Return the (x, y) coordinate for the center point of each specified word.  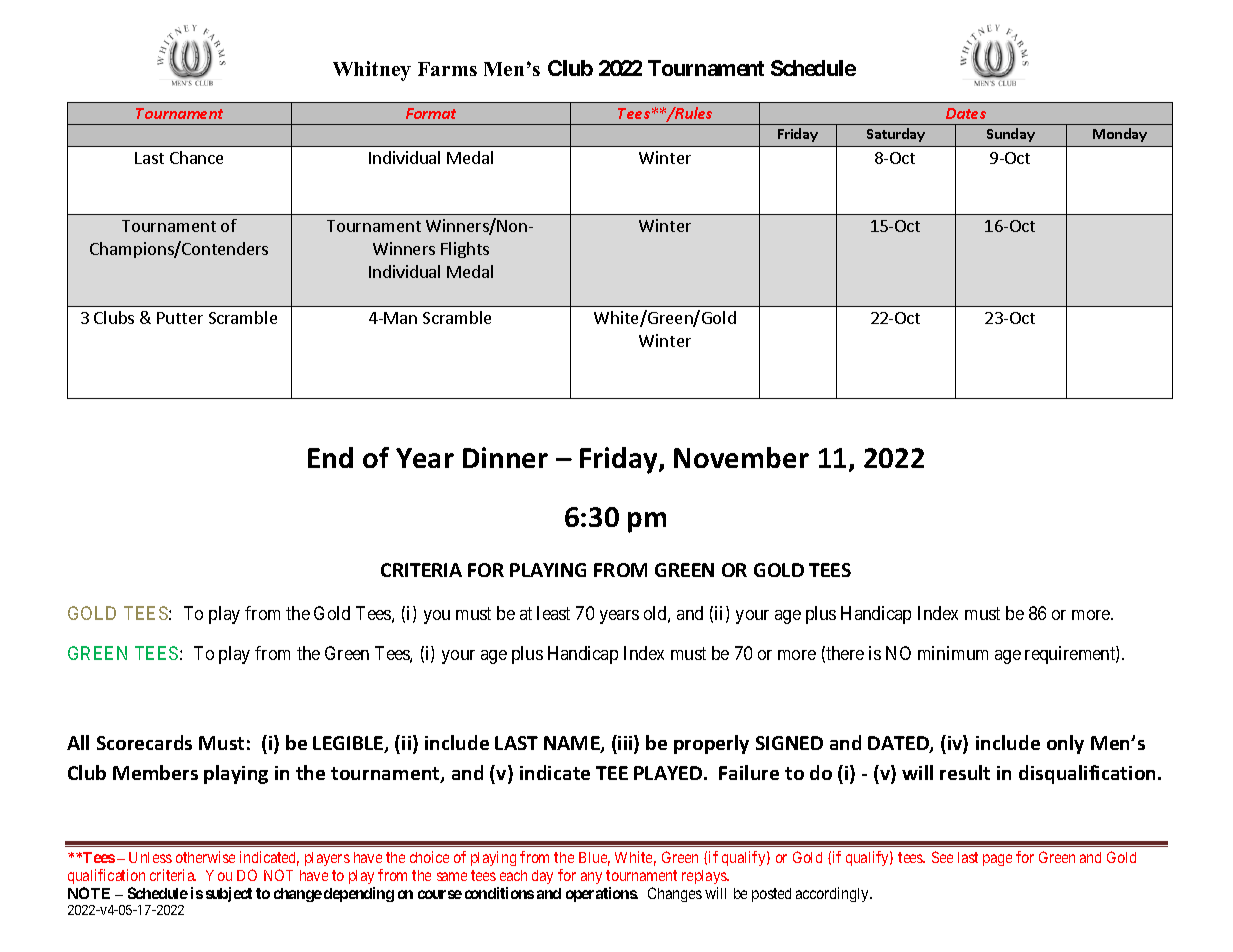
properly (711, 744)
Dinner (505, 457)
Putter (180, 318)
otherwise (205, 857)
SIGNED (789, 743)
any (591, 878)
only (1065, 744)
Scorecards (144, 742)
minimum (953, 653)
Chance (196, 157)
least (553, 613)
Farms (447, 69)
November (741, 457)
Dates (966, 113)
